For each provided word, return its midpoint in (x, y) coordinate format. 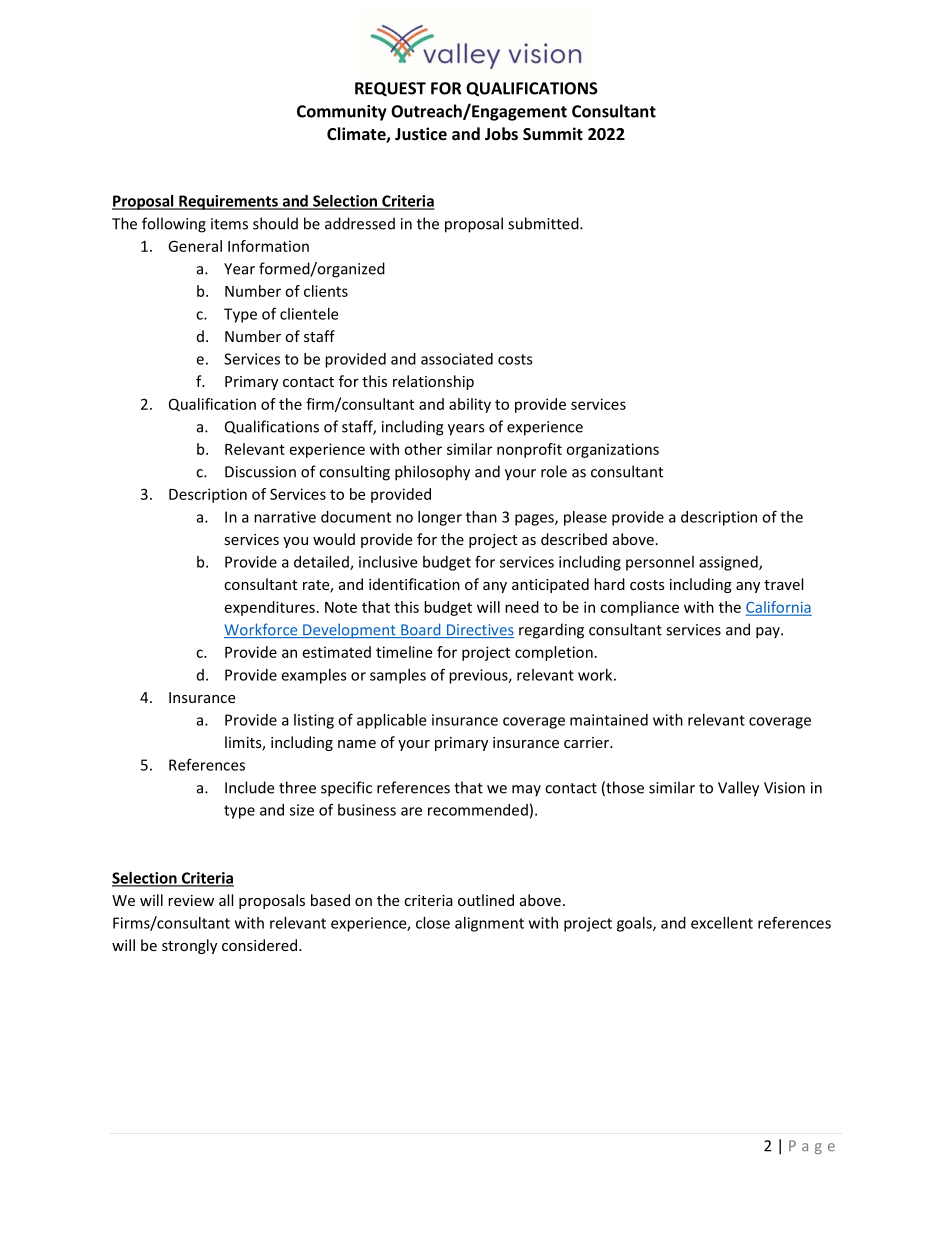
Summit (553, 133)
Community (342, 113)
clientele (309, 314)
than (481, 517)
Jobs (501, 133)
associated (457, 359)
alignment (489, 924)
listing (314, 721)
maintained (609, 720)
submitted (544, 223)
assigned (729, 563)
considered (261, 945)
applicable (391, 721)
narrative (285, 517)
